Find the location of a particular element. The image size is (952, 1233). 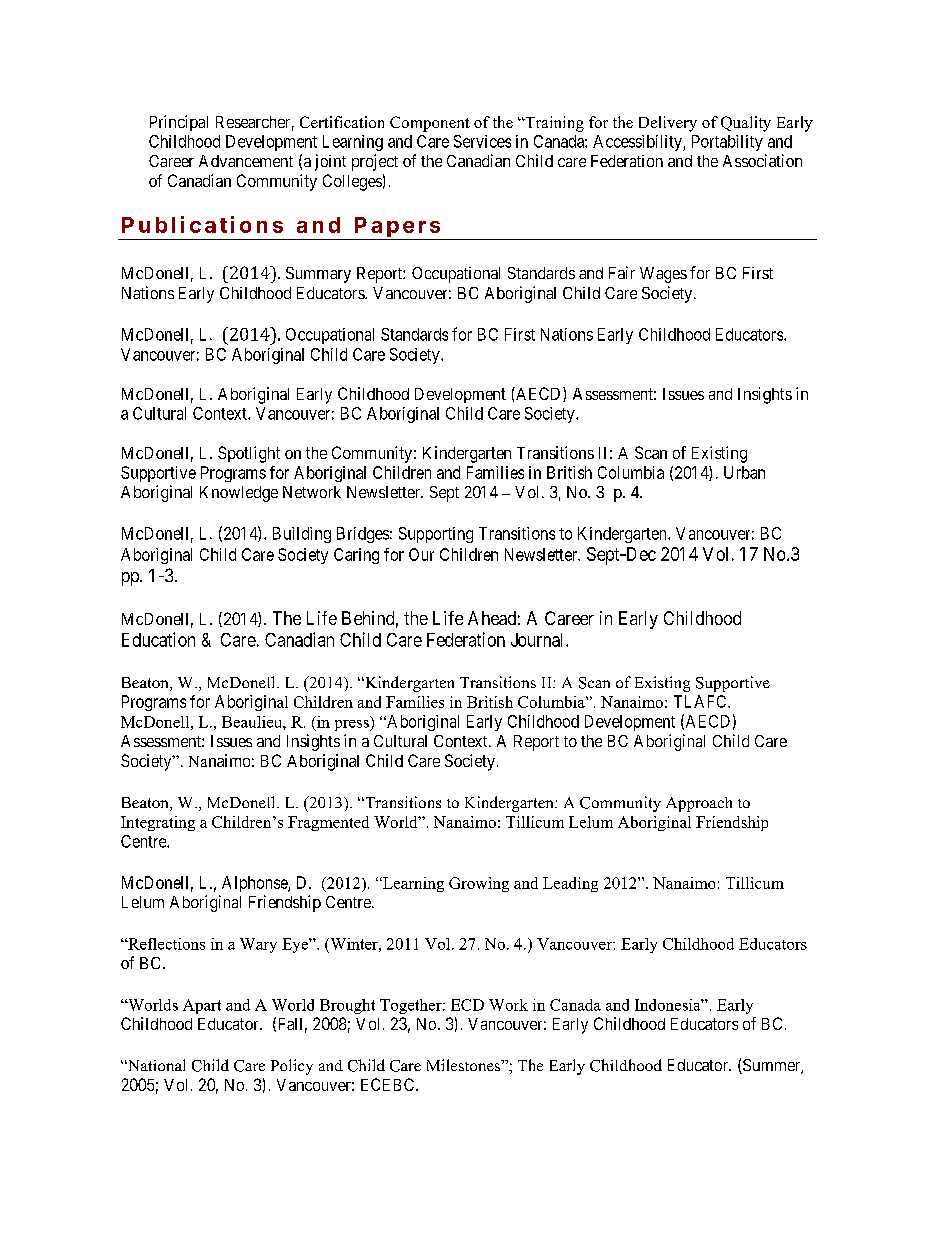

Journal is located at coordinates (539, 640).
